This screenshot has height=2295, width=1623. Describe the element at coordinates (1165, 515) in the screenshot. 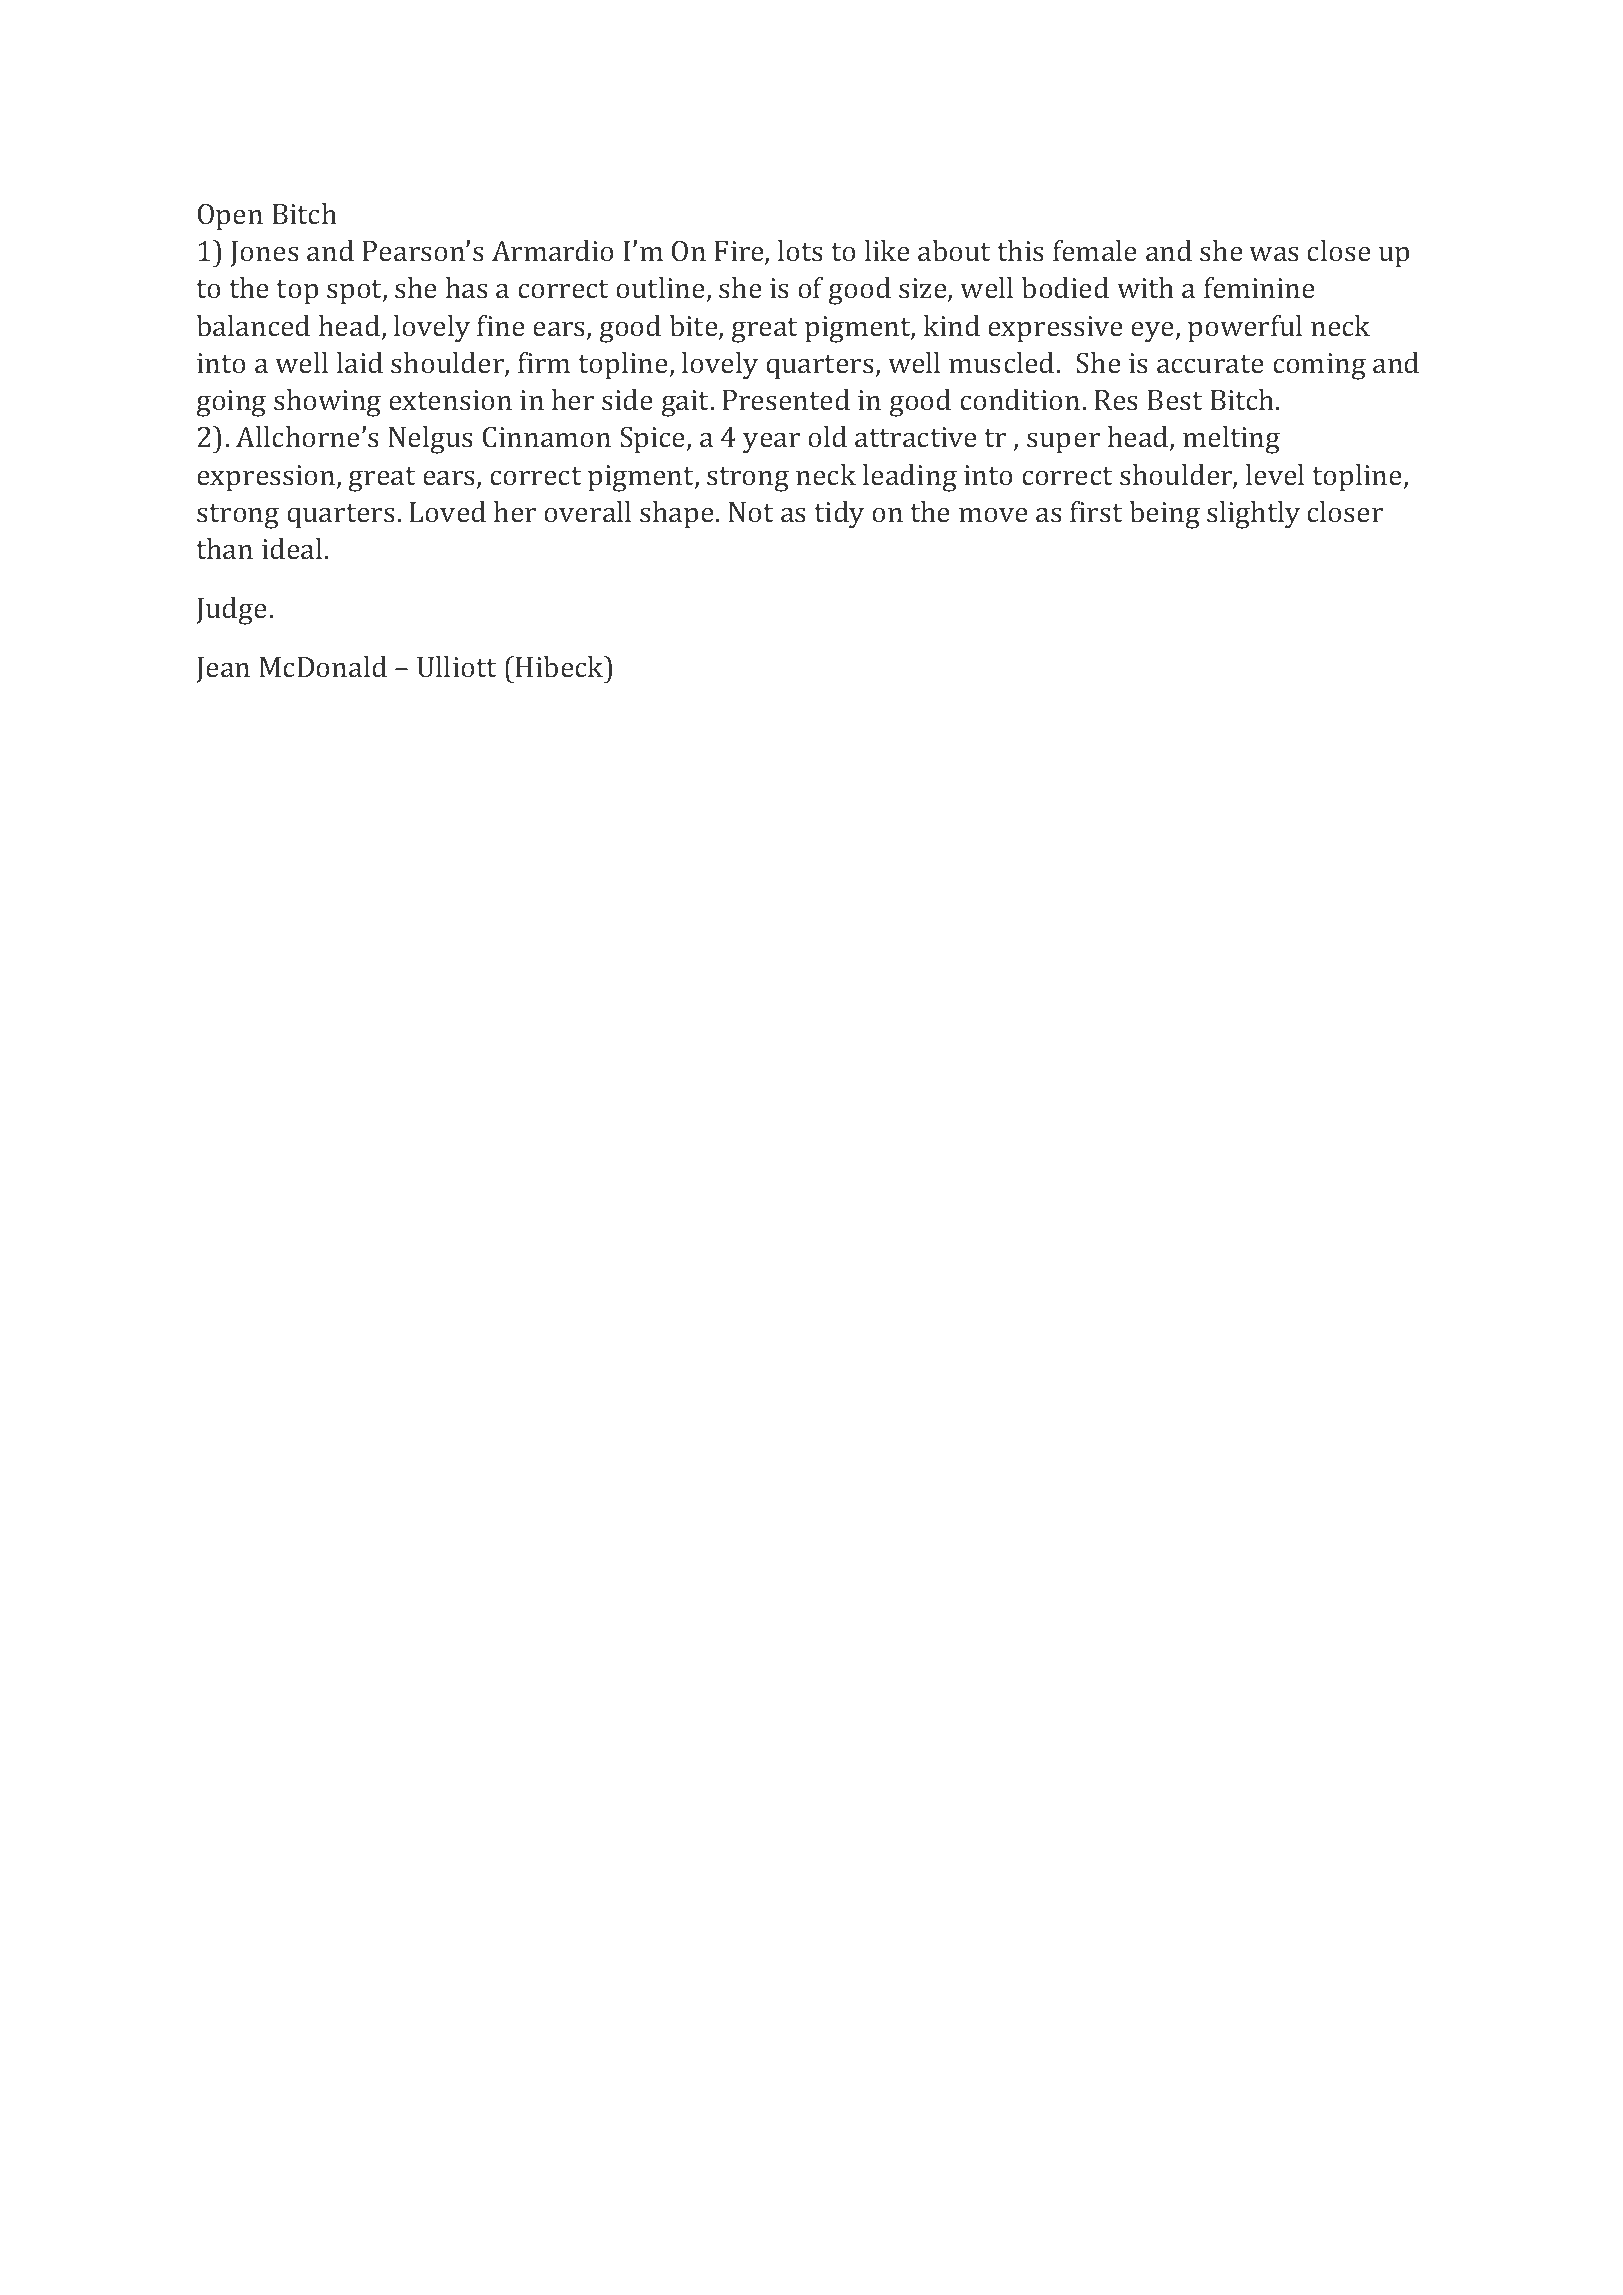

I see `being` at that location.
